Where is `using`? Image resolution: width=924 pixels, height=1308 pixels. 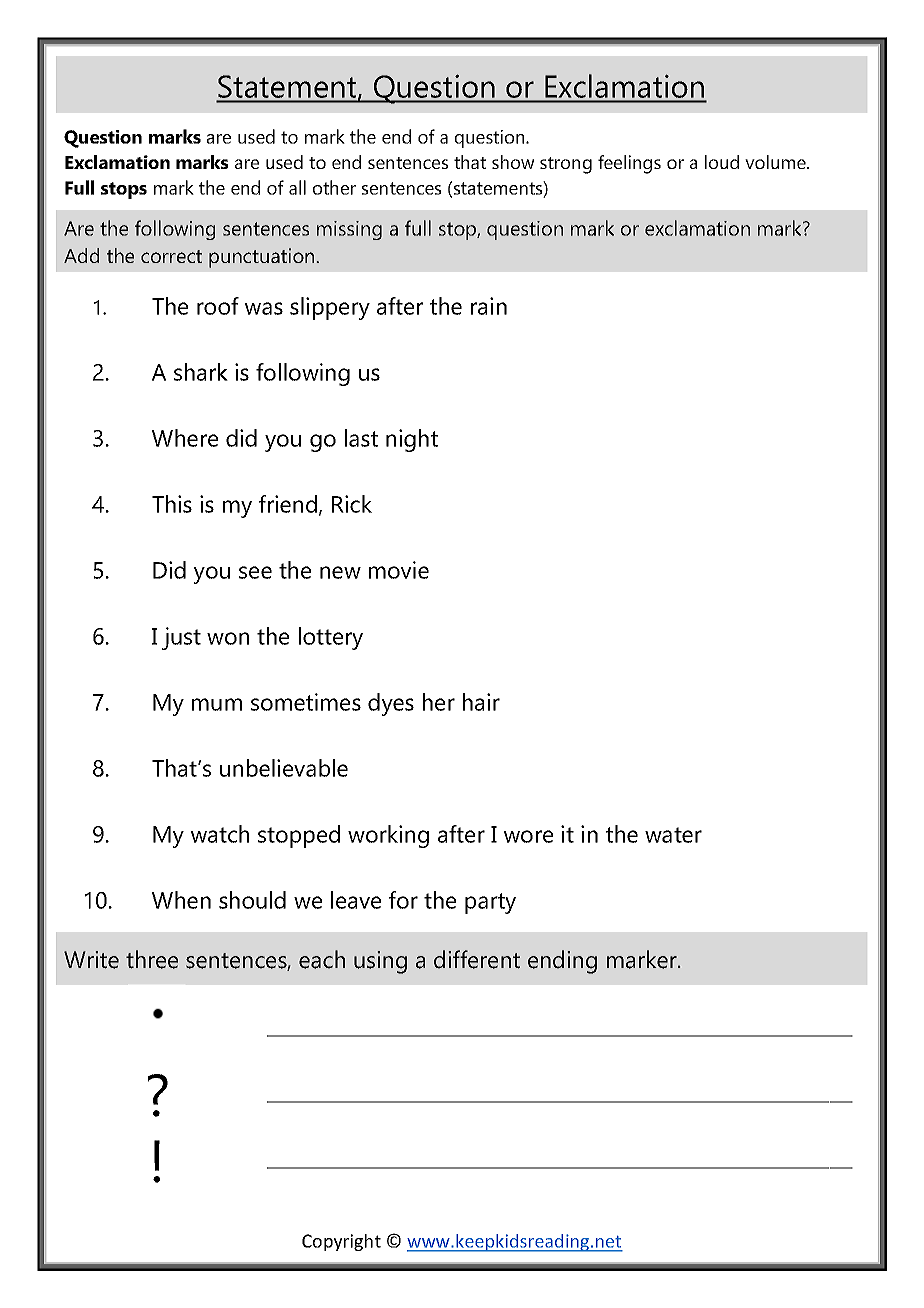
using is located at coordinates (380, 962).
